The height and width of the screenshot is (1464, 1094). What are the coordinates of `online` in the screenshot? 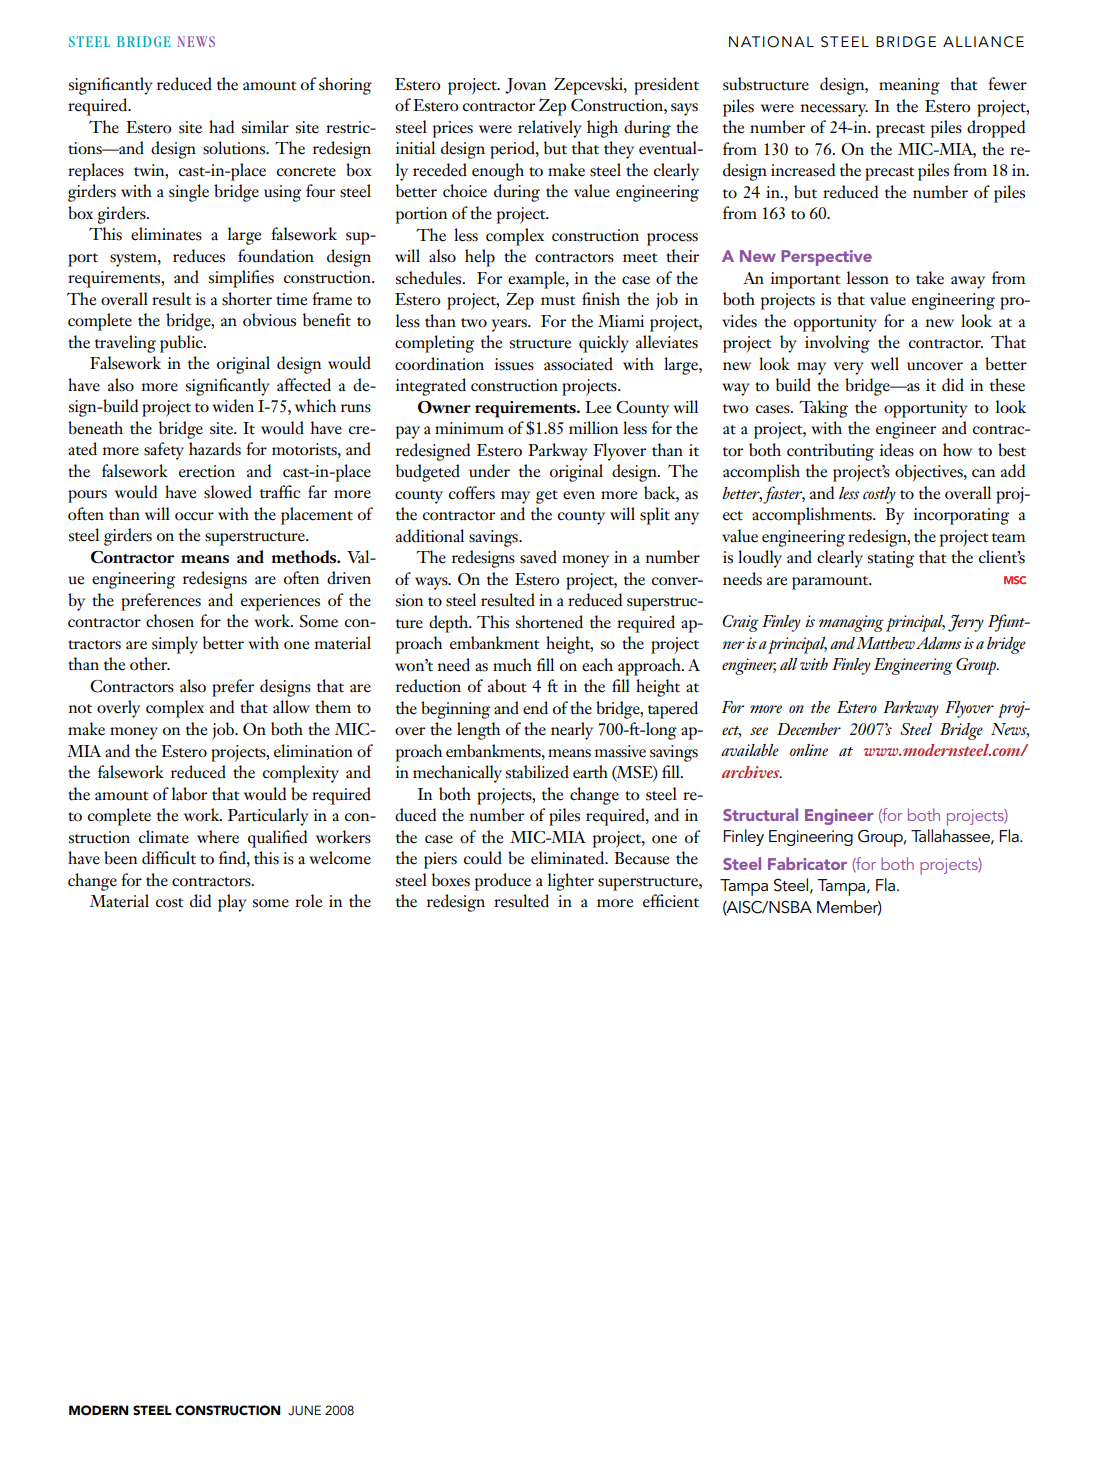 It's located at (809, 750).
